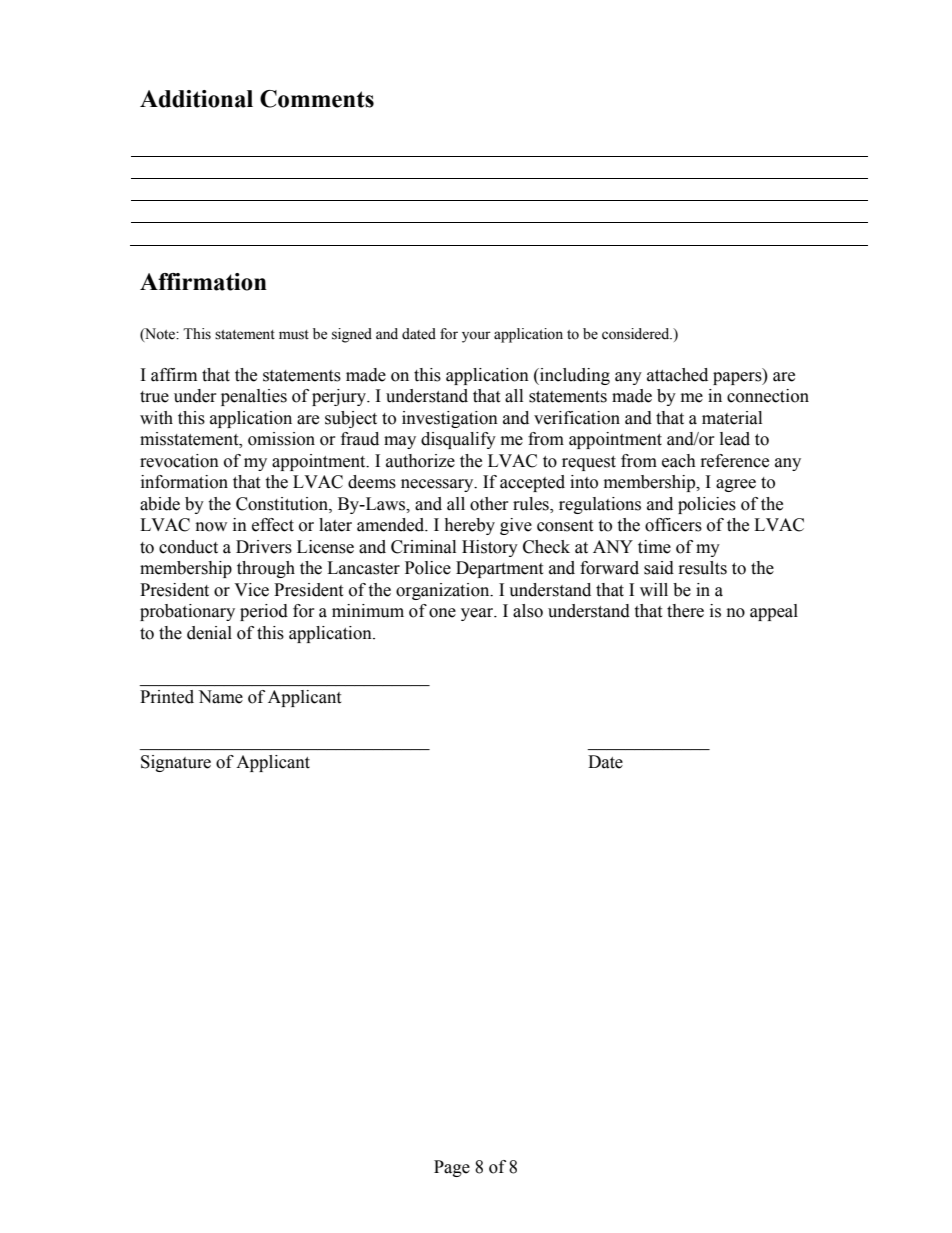  Describe the element at coordinates (317, 99) in the screenshot. I see `Comments` at that location.
